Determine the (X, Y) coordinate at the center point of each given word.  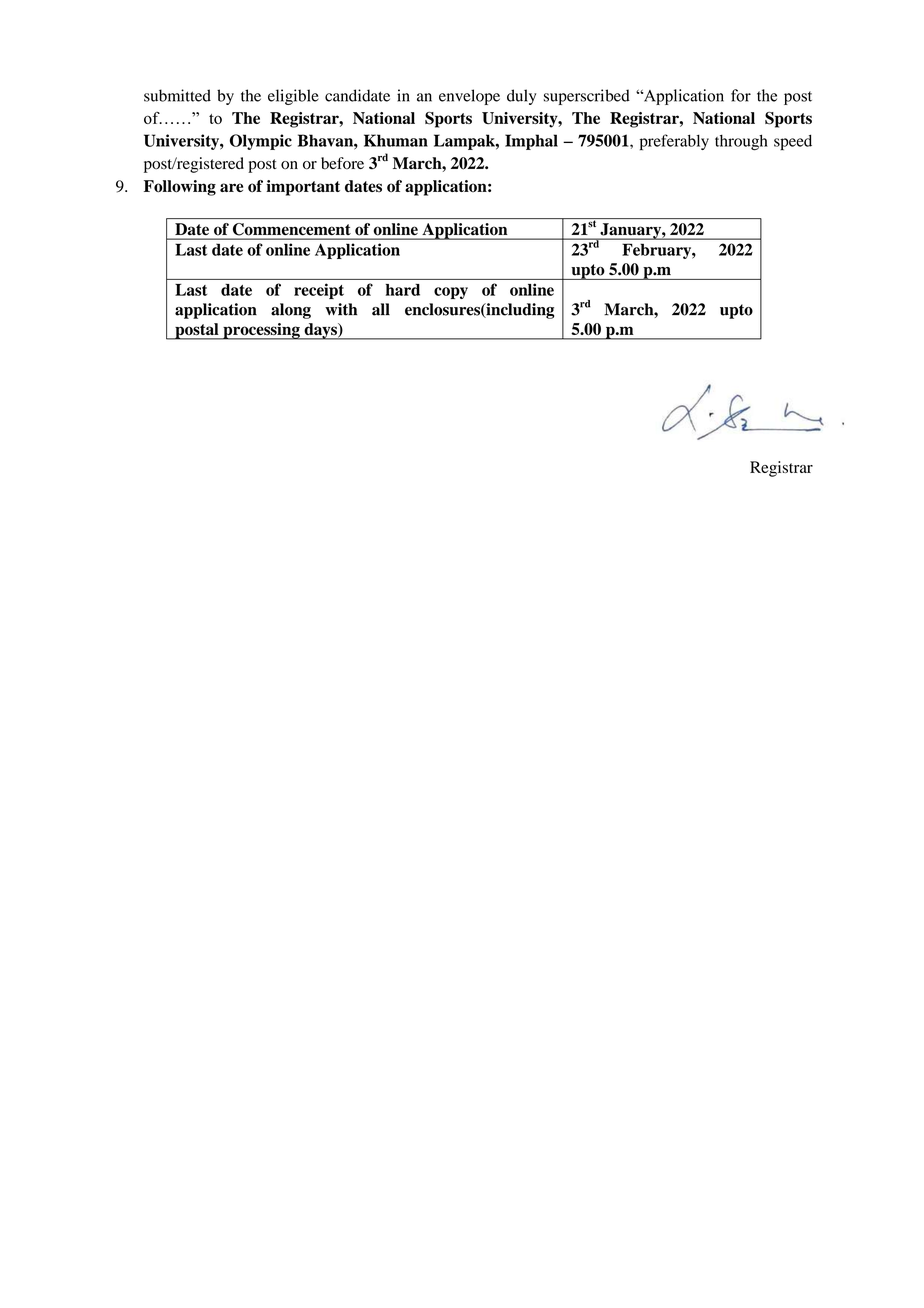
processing (261, 331)
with (341, 309)
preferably (674, 142)
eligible (293, 97)
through (741, 142)
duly (521, 97)
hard (403, 290)
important (303, 188)
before (342, 163)
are (231, 187)
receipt (319, 291)
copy (451, 293)
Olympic (261, 142)
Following (180, 188)
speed (793, 143)
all (381, 309)
